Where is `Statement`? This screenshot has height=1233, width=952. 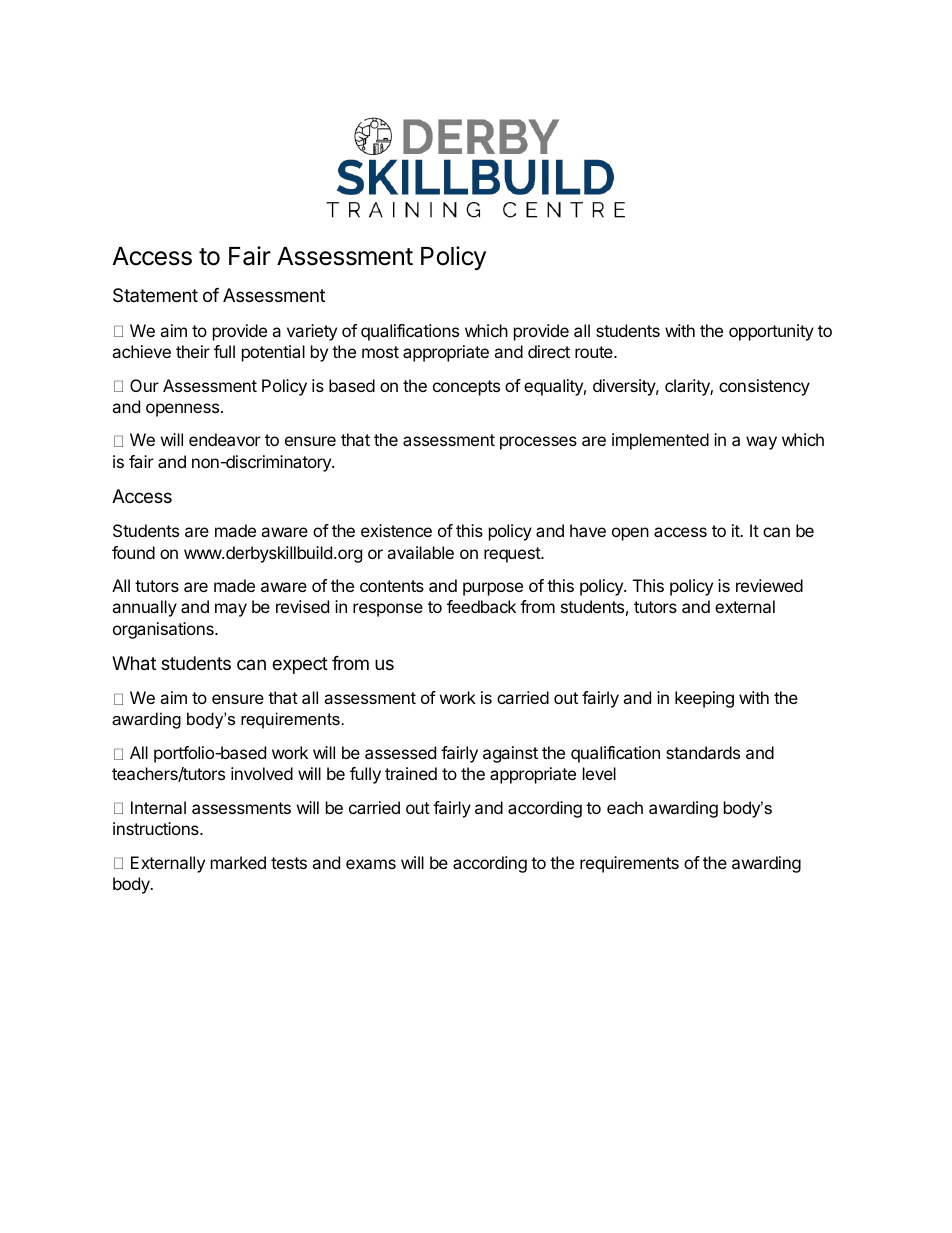
Statement is located at coordinates (155, 295).
